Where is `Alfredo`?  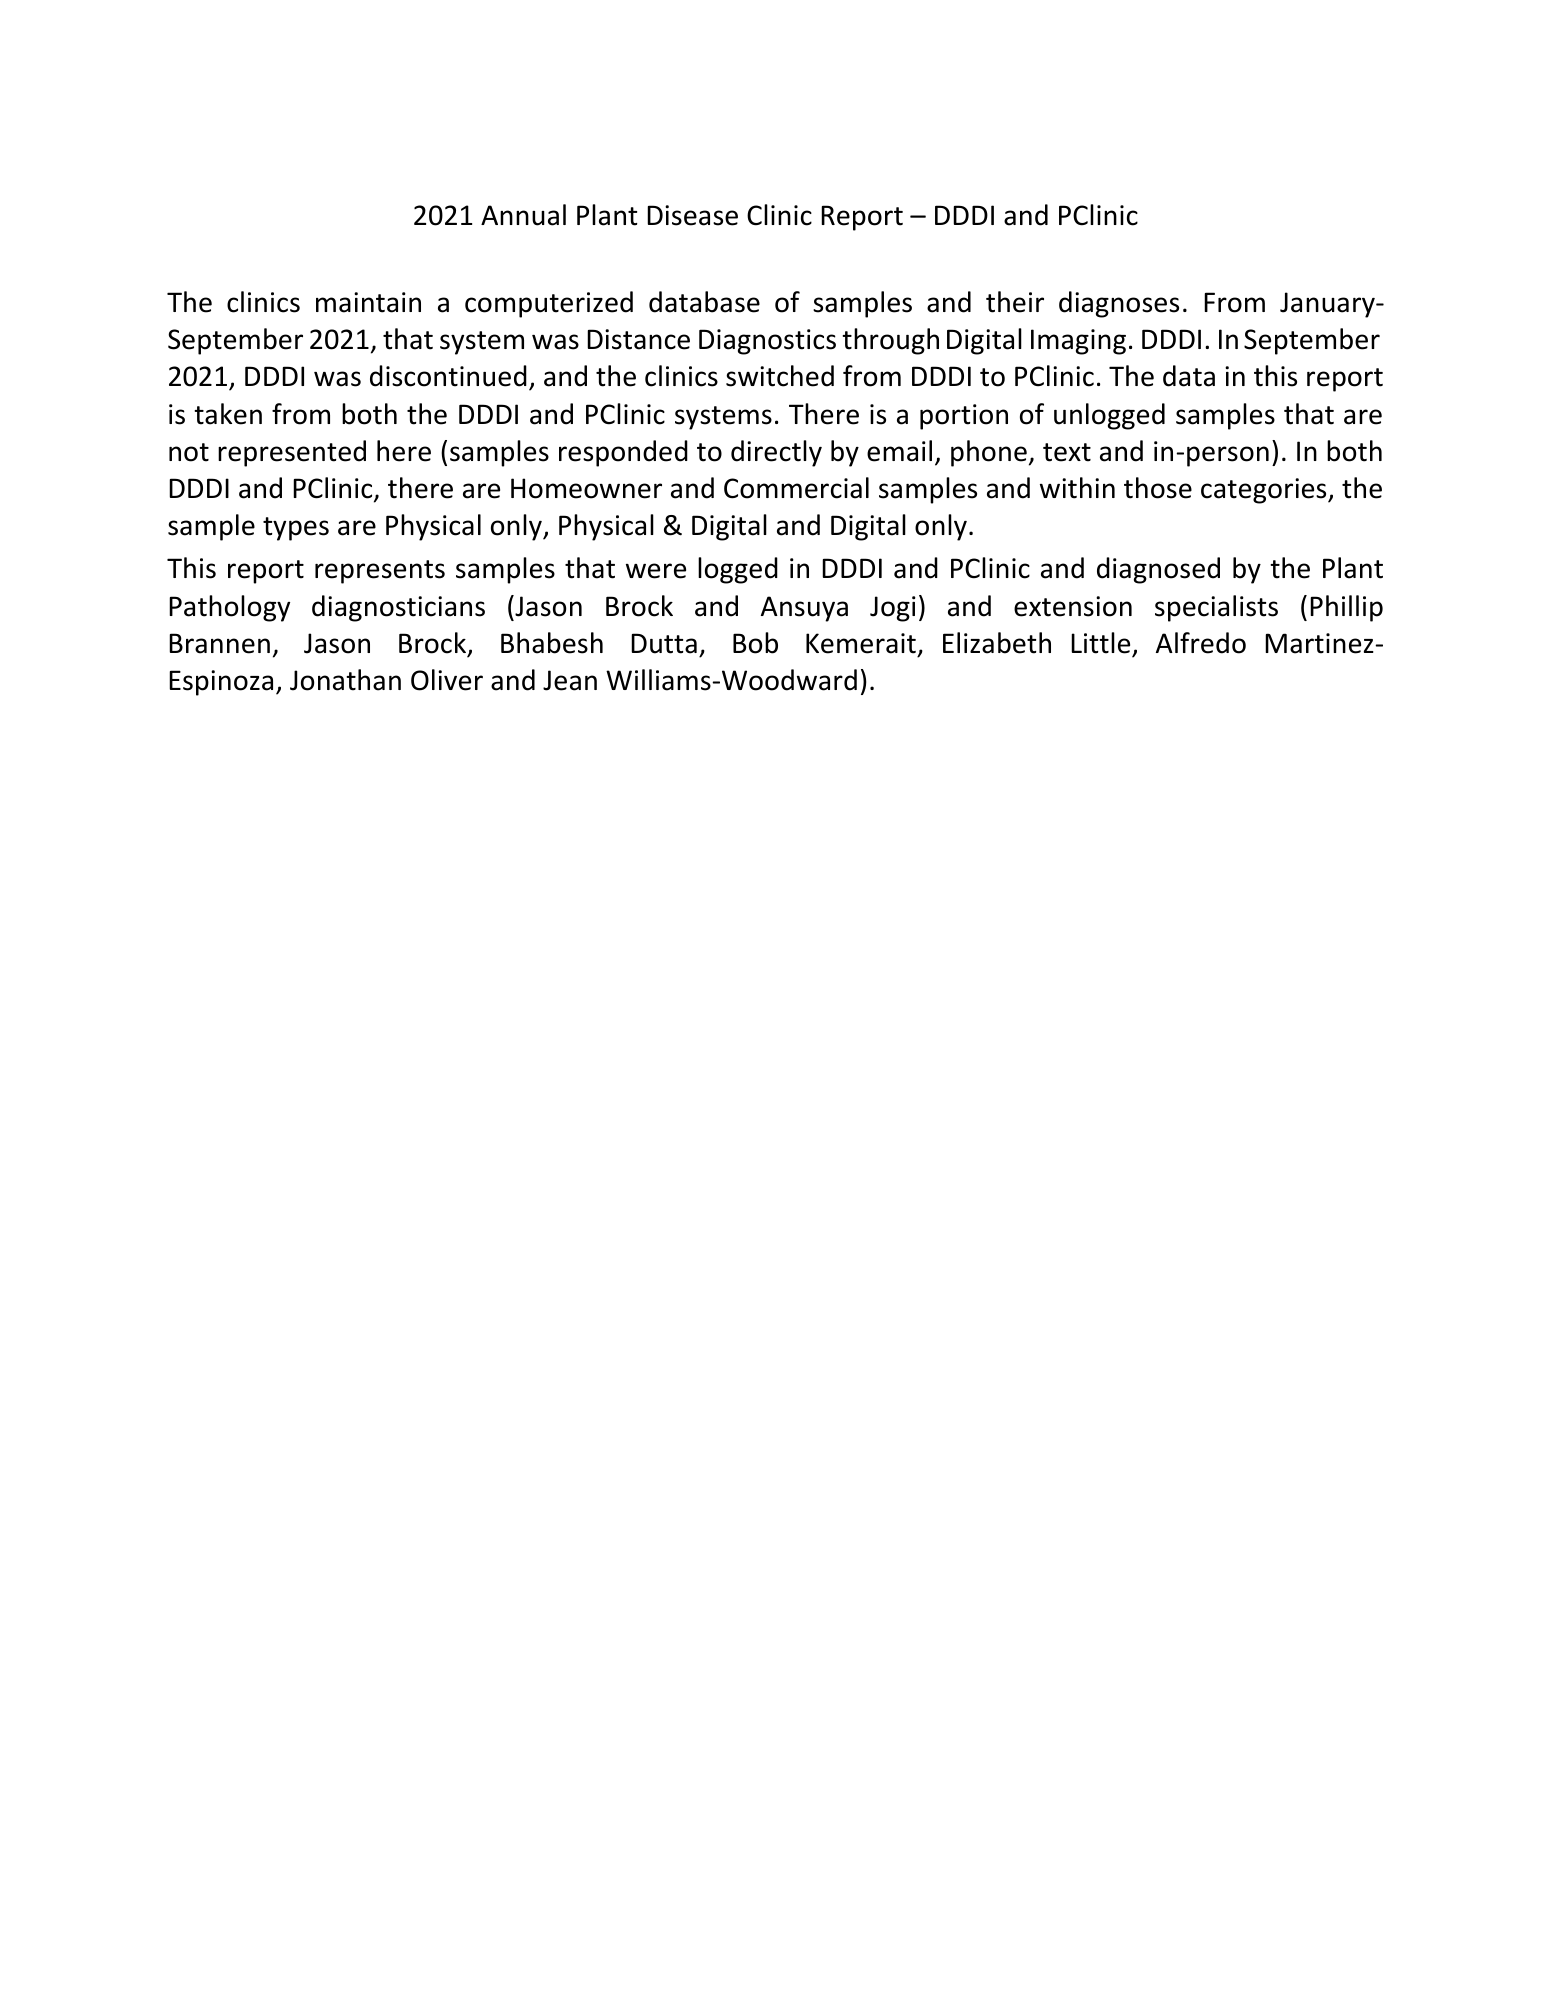 Alfredo is located at coordinates (1201, 643).
